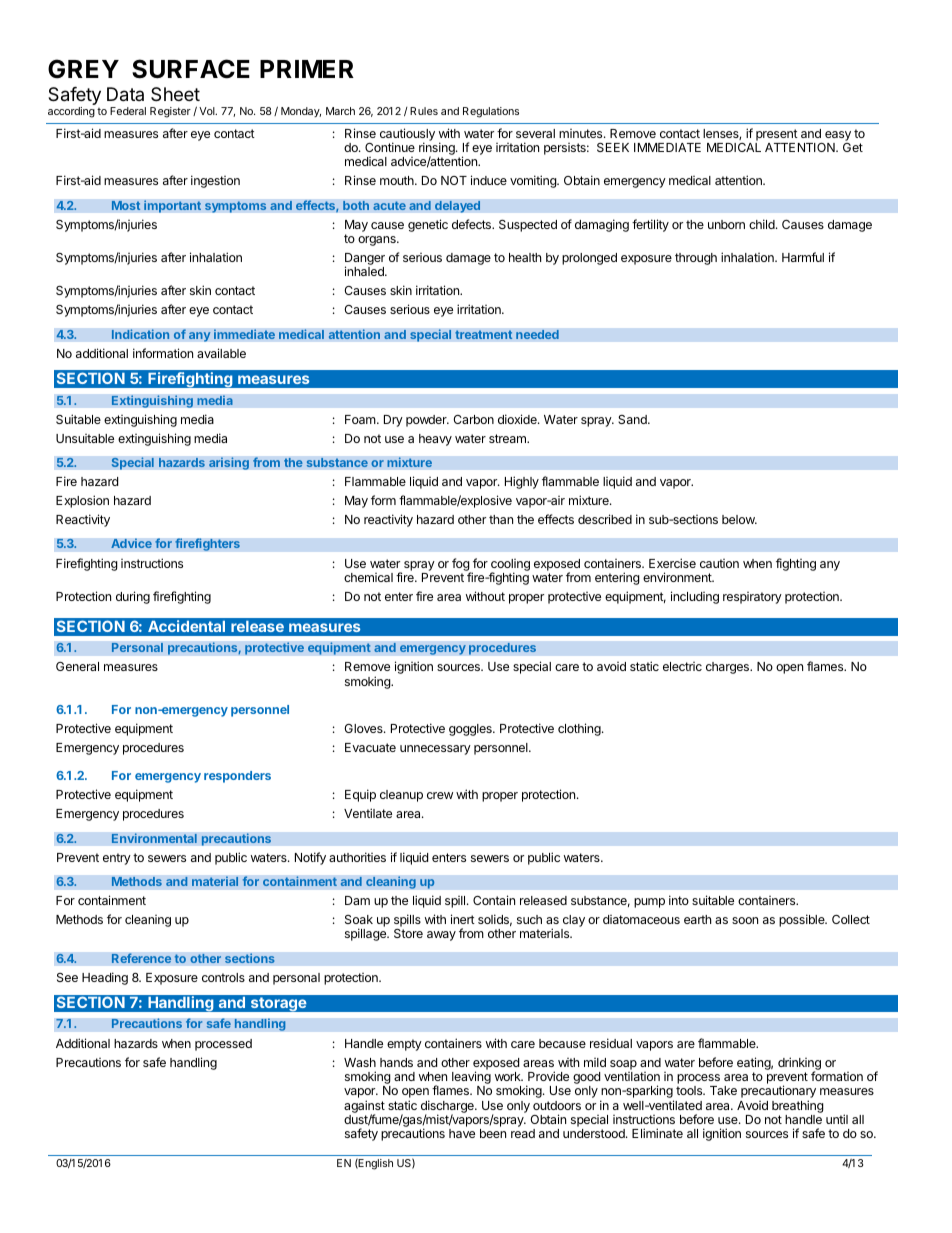 The image size is (952, 1233). What do you see at coordinates (777, 135) in the image?
I see `present` at bounding box center [777, 135].
